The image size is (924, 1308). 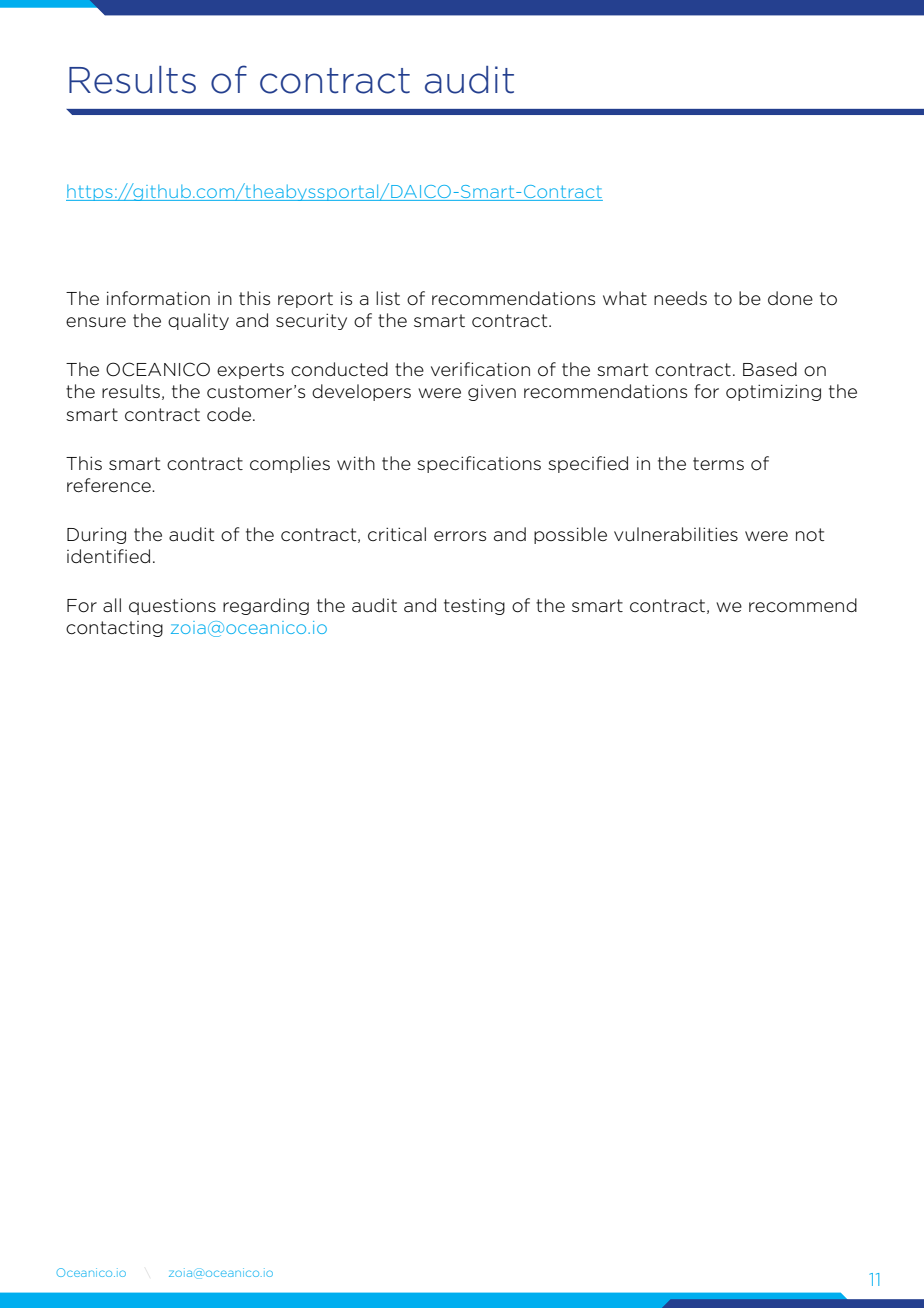 I want to click on information, so click(x=158, y=298).
